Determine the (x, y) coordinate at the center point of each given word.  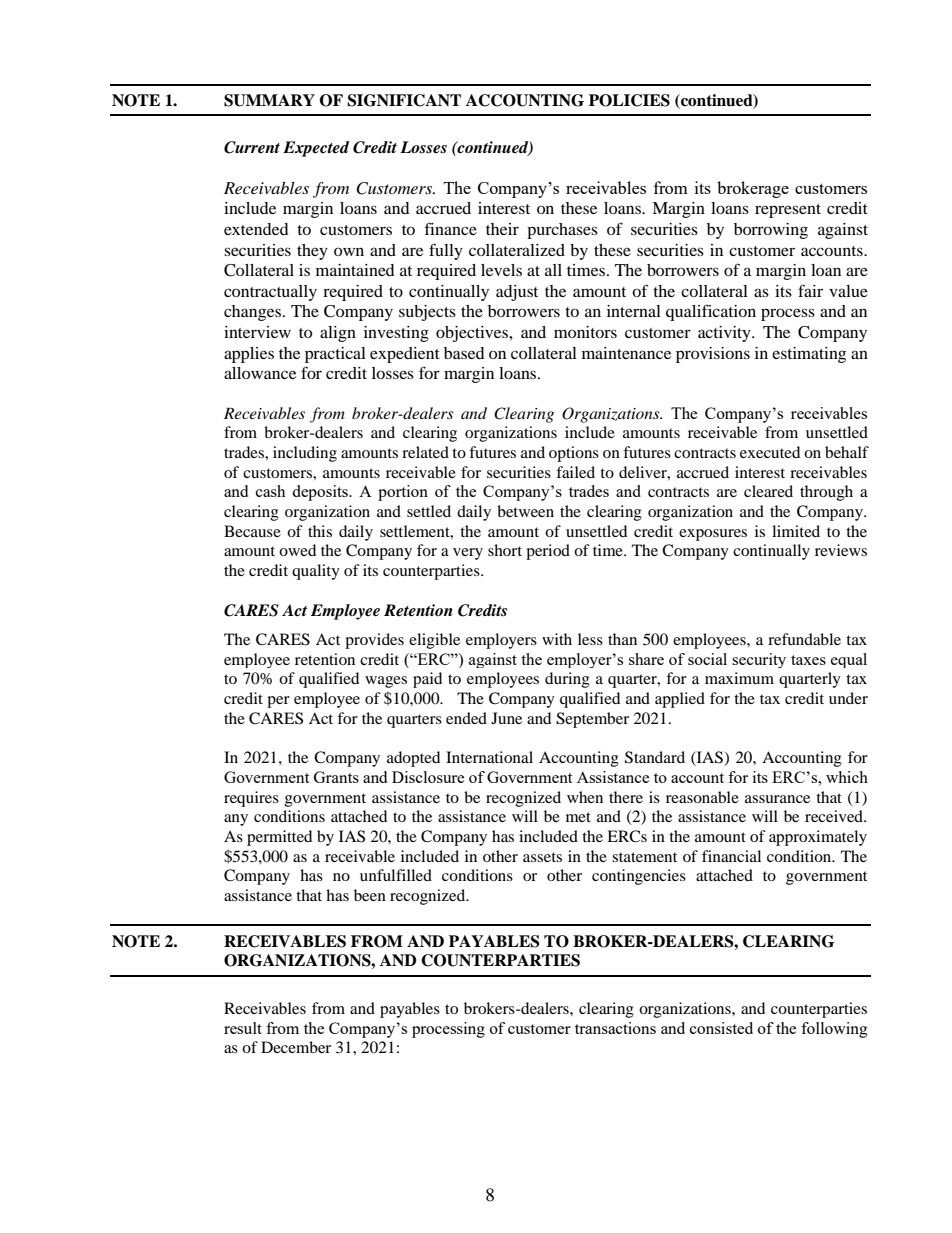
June (506, 718)
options (574, 454)
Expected (316, 149)
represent (788, 211)
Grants (336, 777)
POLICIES (629, 100)
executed (770, 452)
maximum (739, 678)
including (305, 454)
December (296, 1047)
